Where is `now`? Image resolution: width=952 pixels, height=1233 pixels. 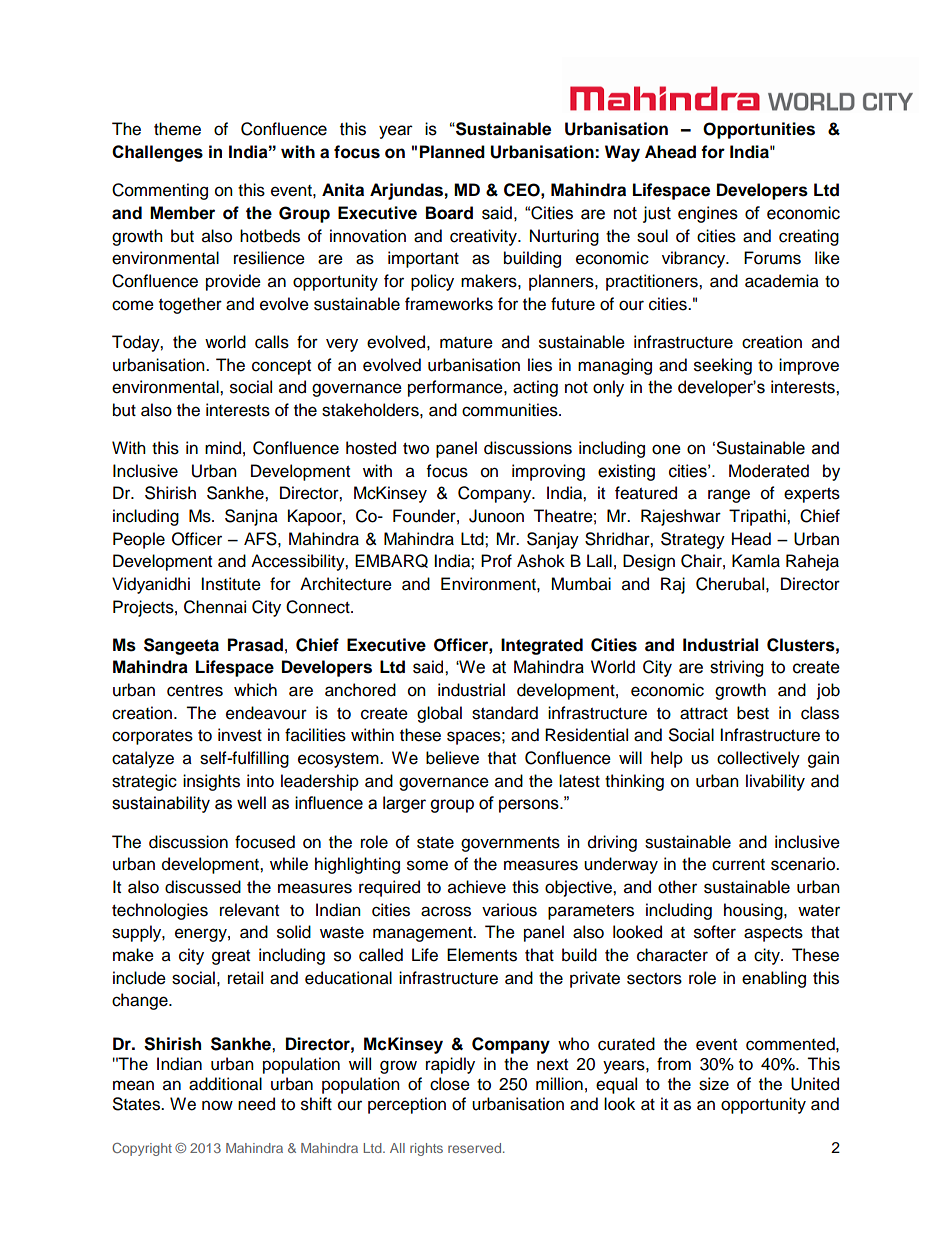 now is located at coordinates (217, 1105).
